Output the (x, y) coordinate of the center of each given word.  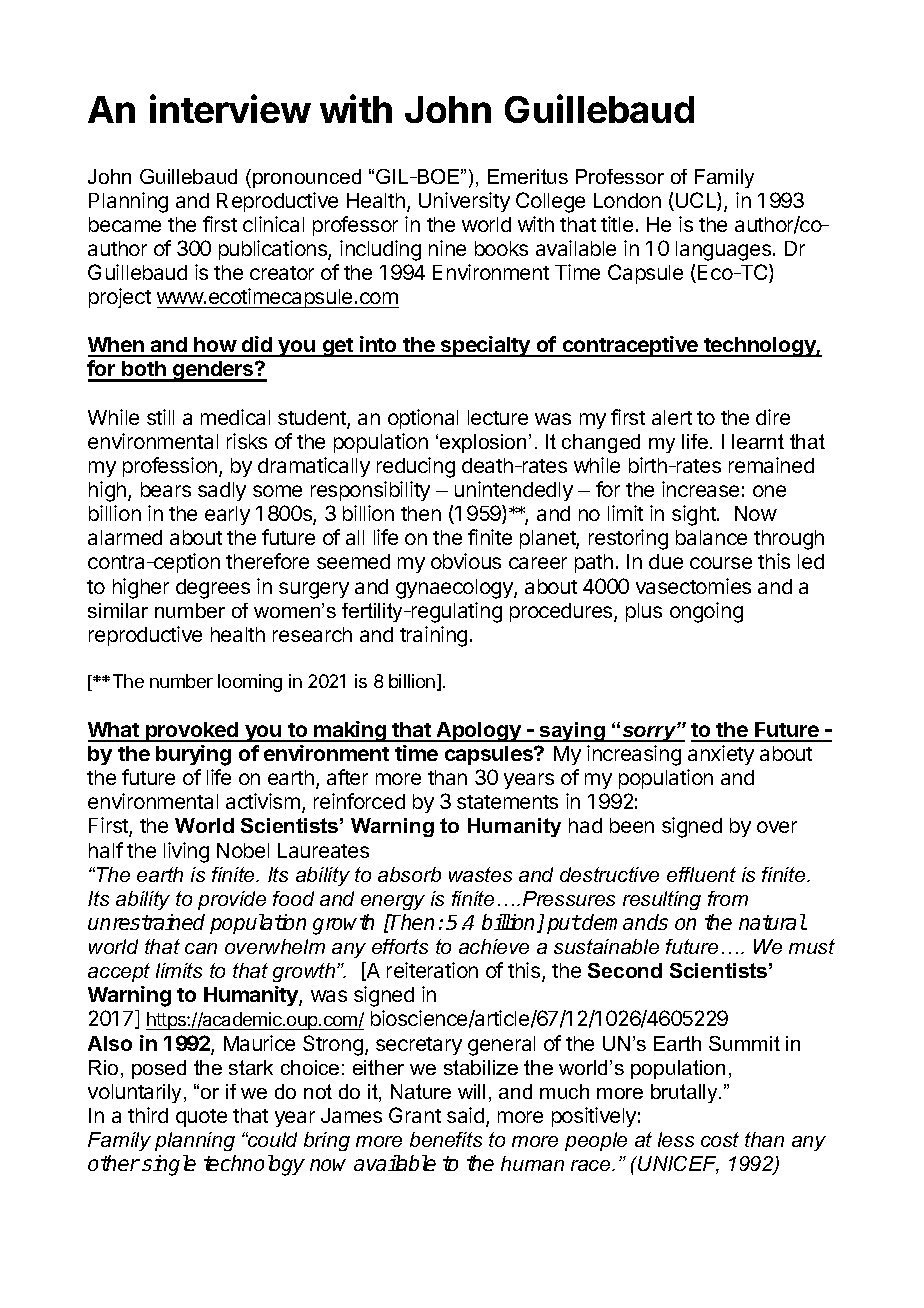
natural (772, 922)
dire (773, 417)
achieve (494, 946)
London (627, 200)
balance (711, 537)
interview (230, 108)
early (227, 515)
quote (201, 1118)
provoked (192, 732)
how (215, 346)
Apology (479, 732)
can (201, 948)
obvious (466, 561)
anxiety (721, 755)
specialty (486, 346)
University (464, 202)
